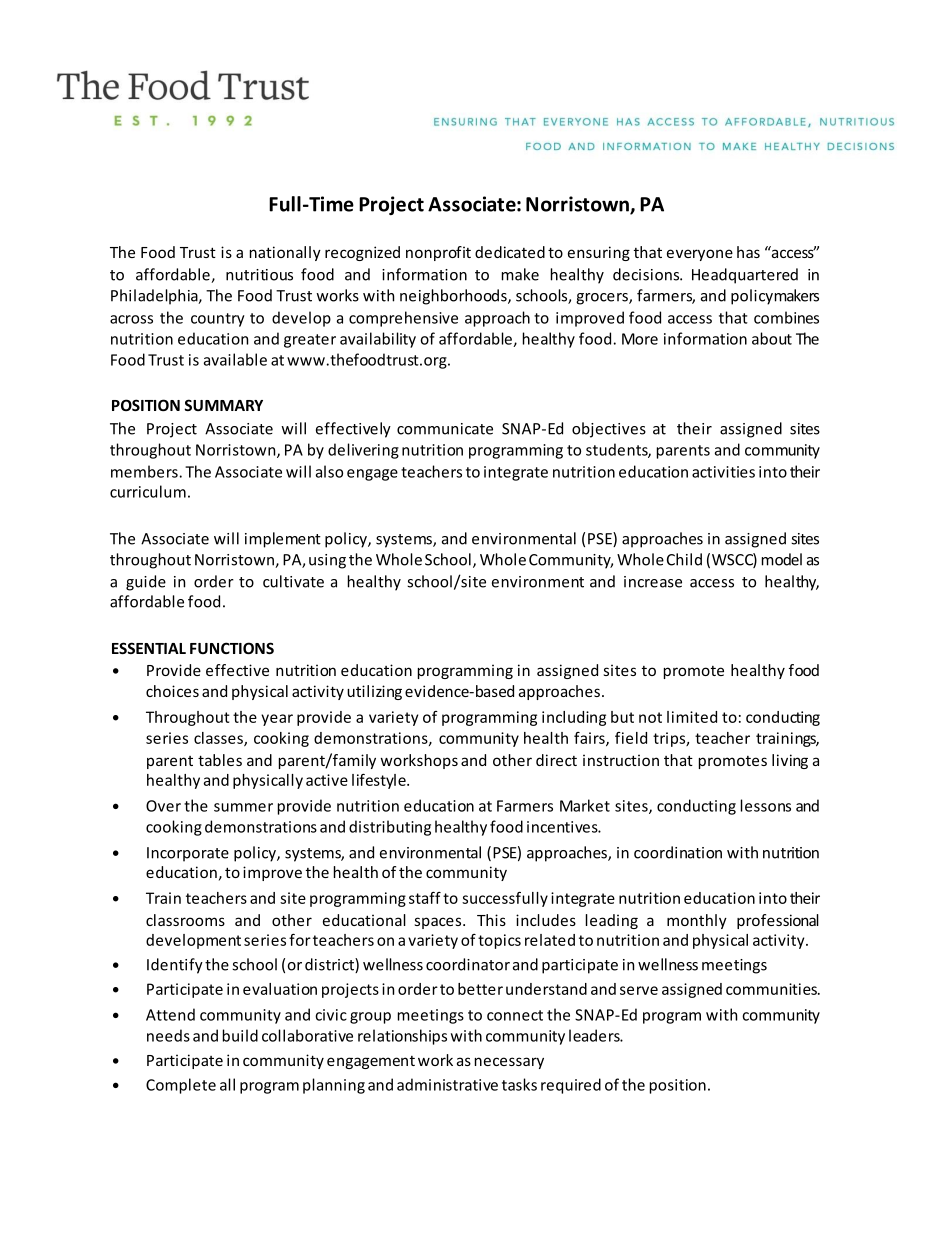 This screenshot has width=952, height=1233. Describe the element at coordinates (232, 648) in the screenshot. I see `FUNCTIONS` at that location.
